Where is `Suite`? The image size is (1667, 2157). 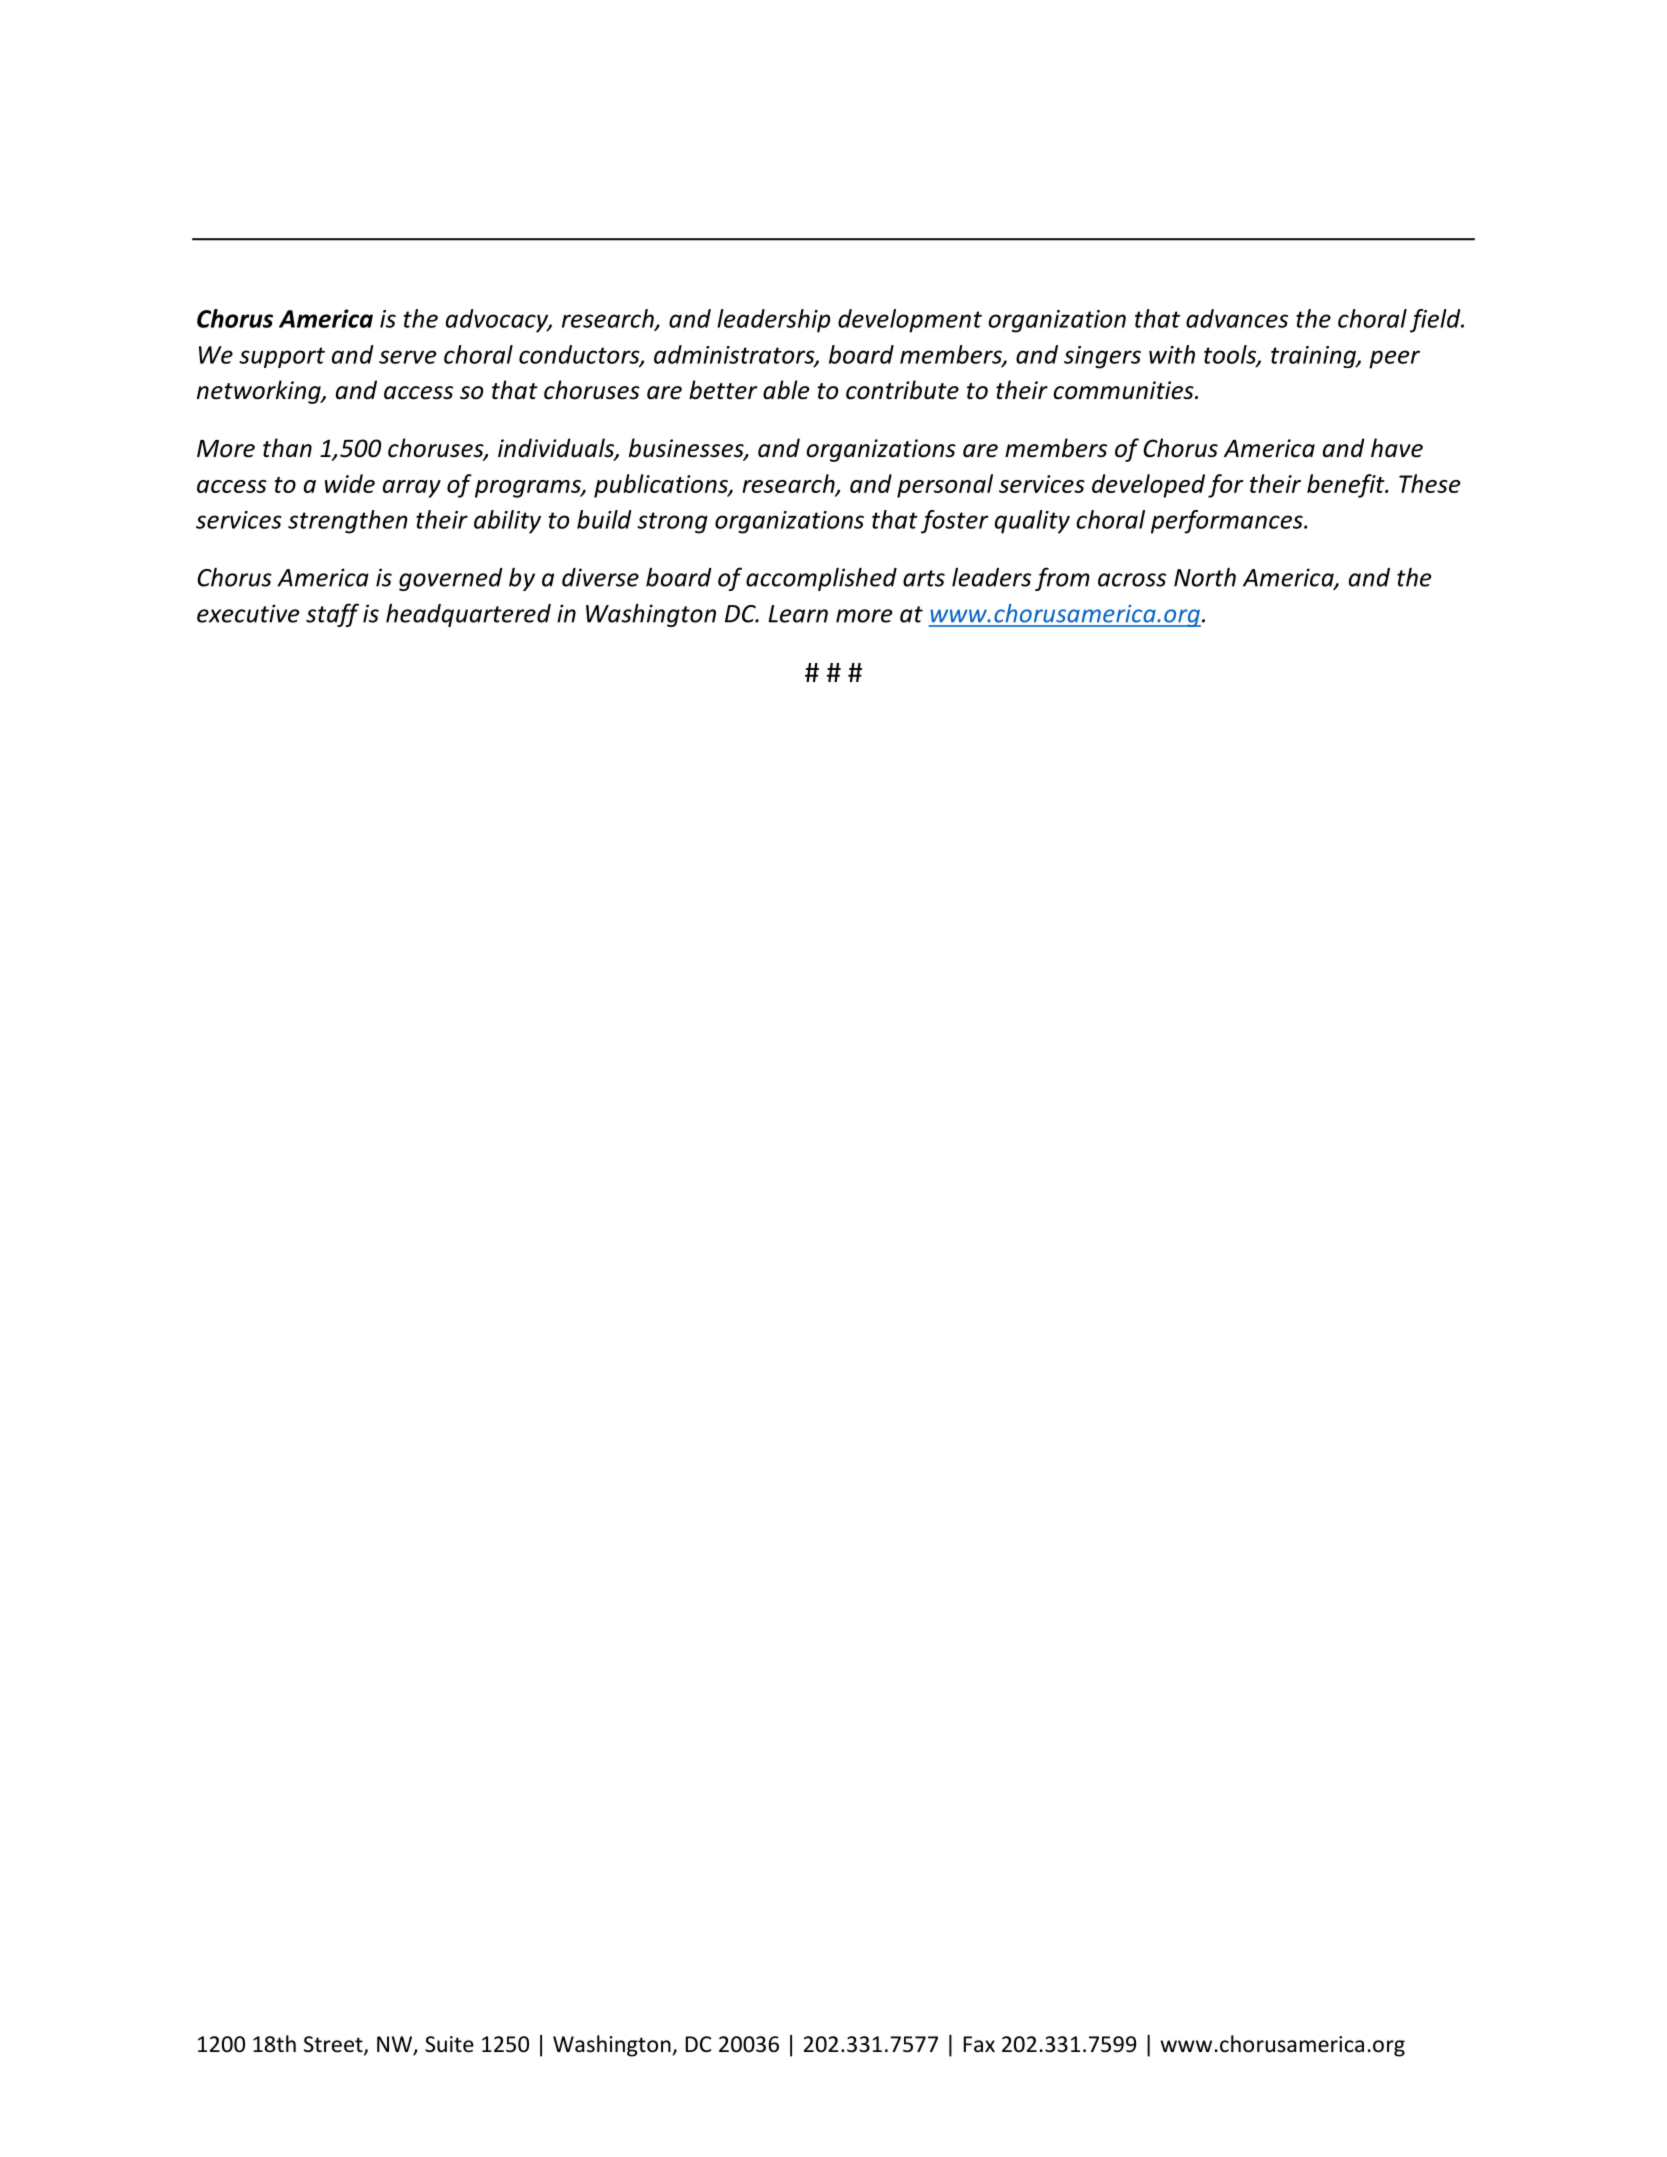
Suite is located at coordinates (449, 2044).
